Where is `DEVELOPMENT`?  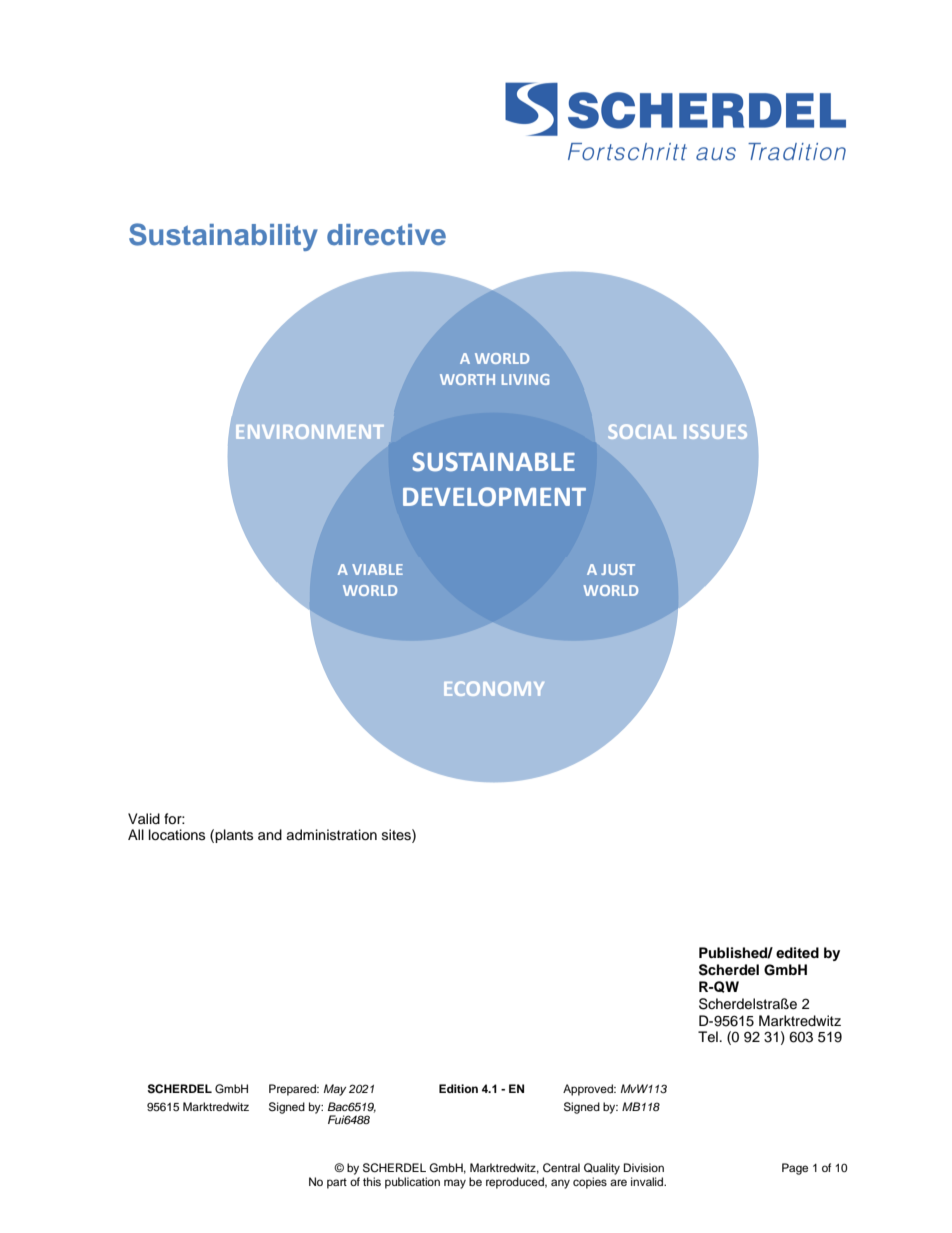 DEVELOPMENT is located at coordinates (494, 497).
